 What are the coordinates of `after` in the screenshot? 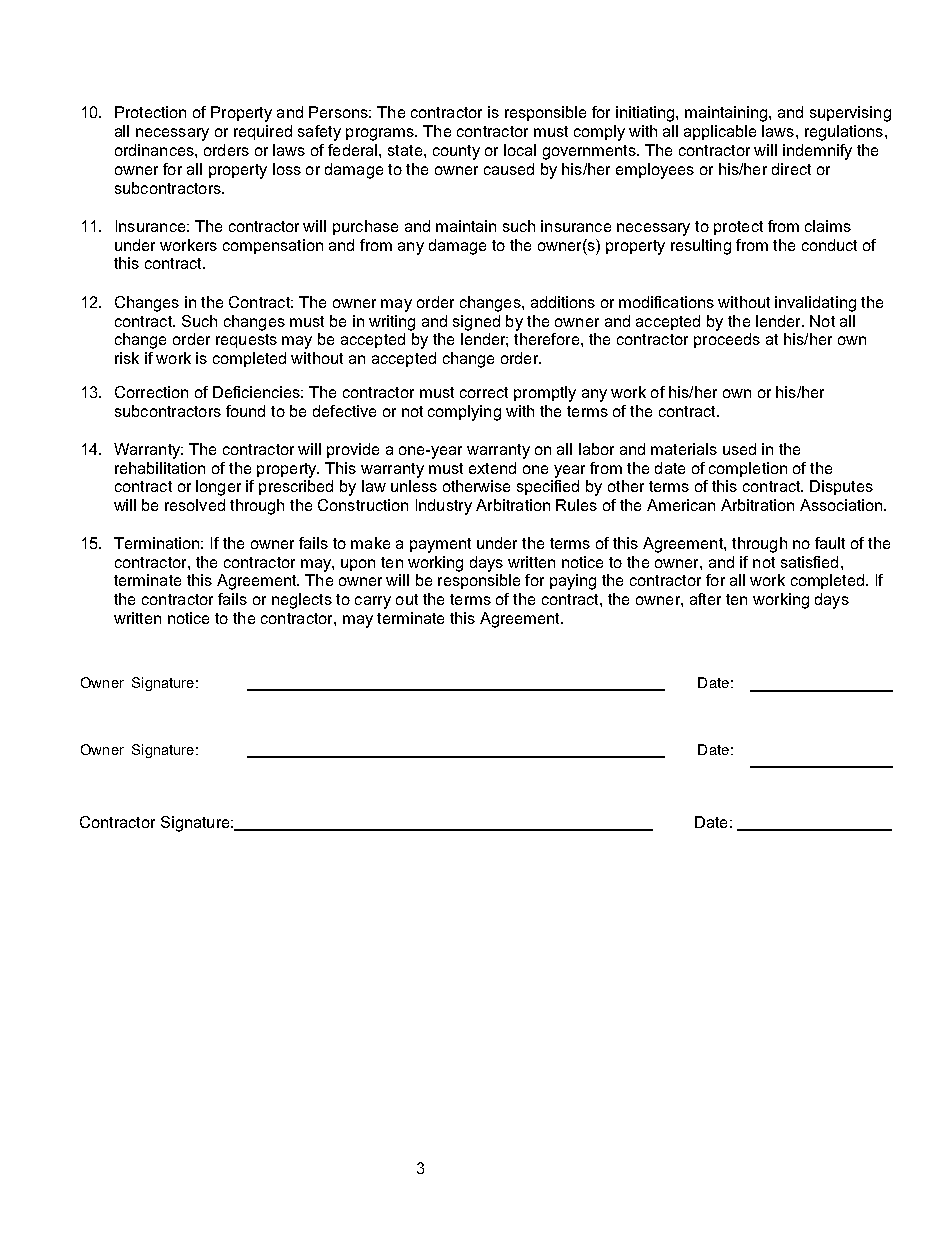 It's located at (705, 599).
